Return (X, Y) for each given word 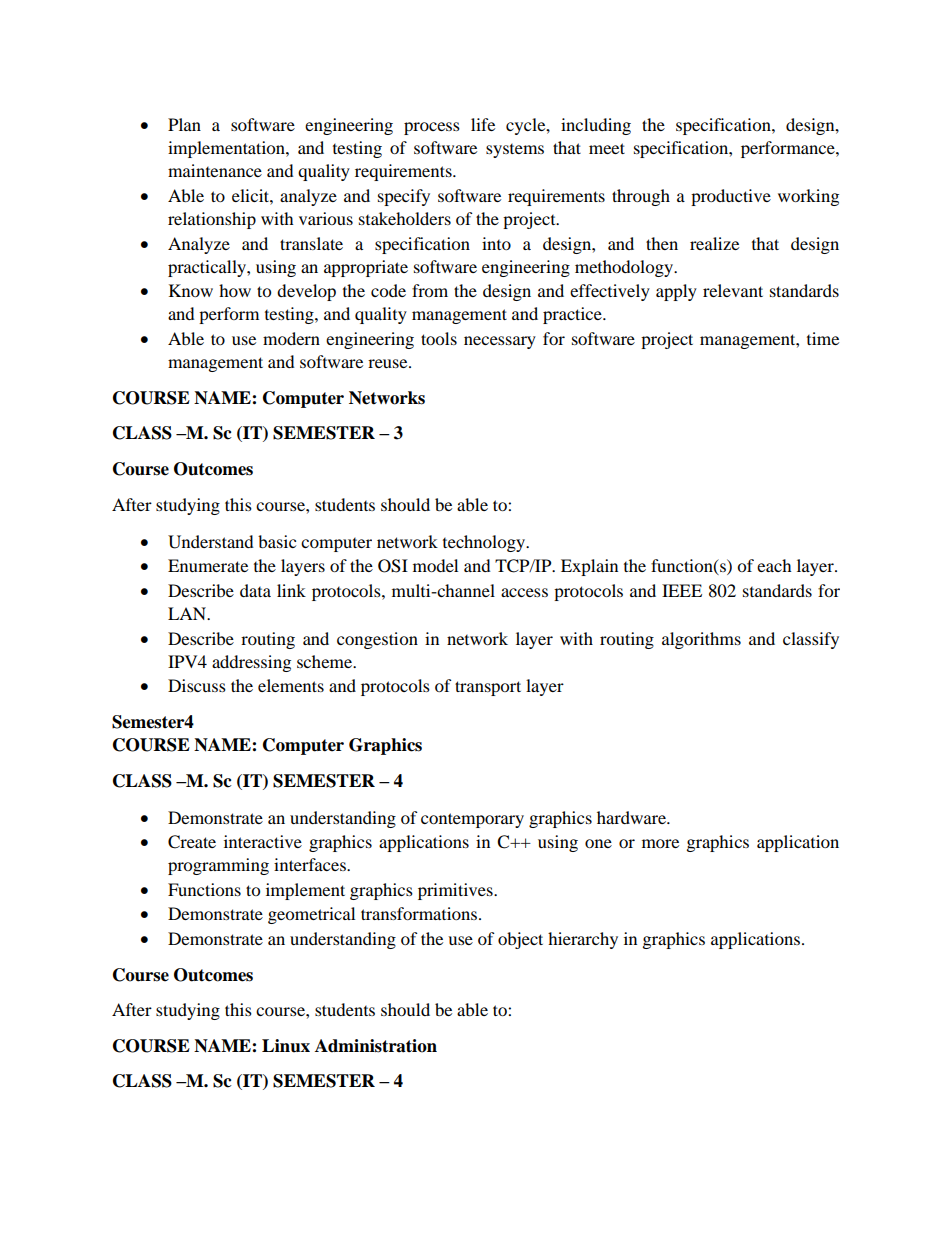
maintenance (215, 170)
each (774, 565)
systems (515, 151)
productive (731, 197)
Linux (286, 1046)
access (524, 592)
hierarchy (583, 940)
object (520, 940)
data (255, 590)
